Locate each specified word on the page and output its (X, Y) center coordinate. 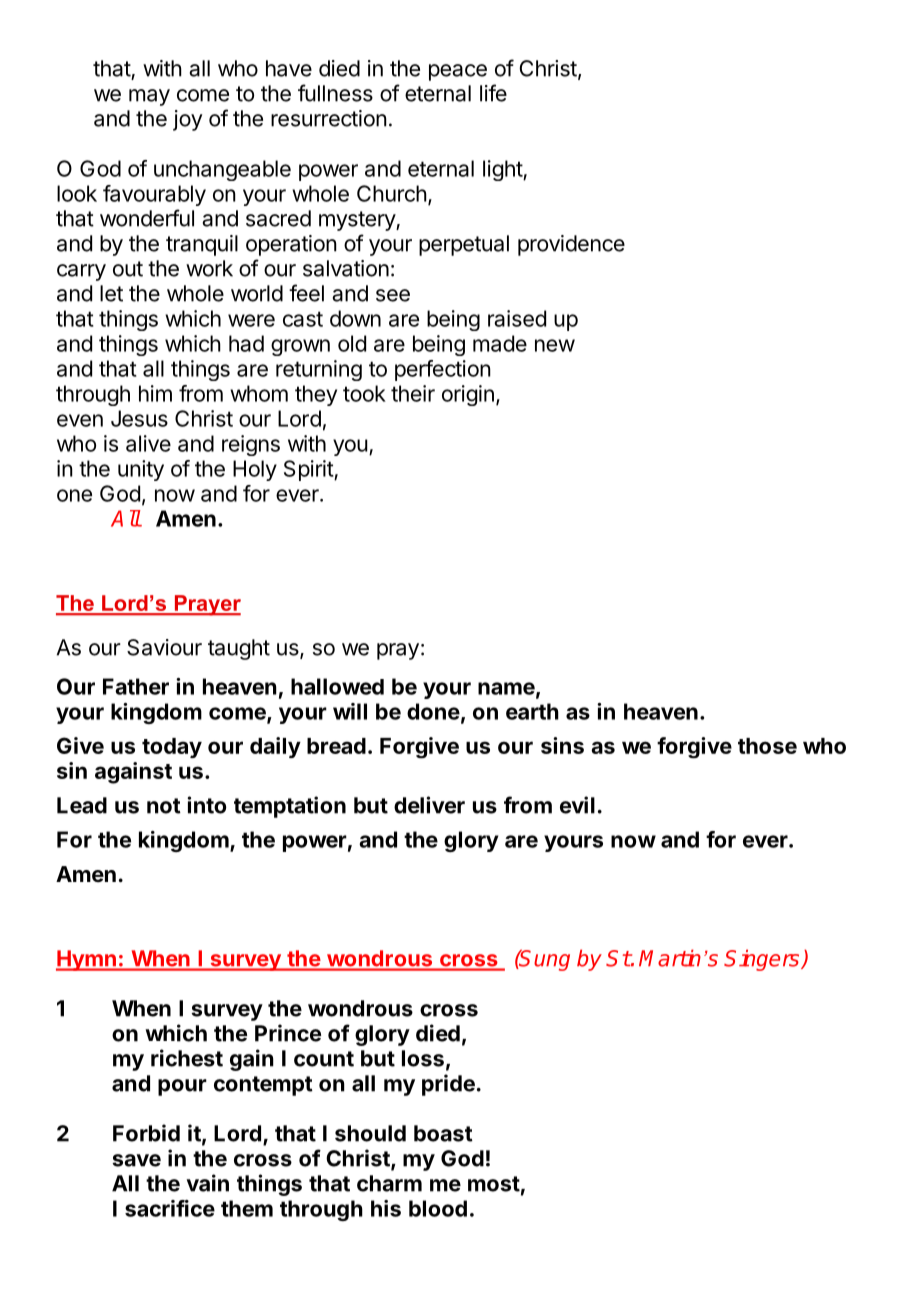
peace (458, 72)
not (164, 806)
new (555, 345)
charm (389, 1183)
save (136, 1160)
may (149, 97)
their (413, 393)
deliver (429, 805)
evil (577, 805)
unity (141, 470)
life (493, 93)
